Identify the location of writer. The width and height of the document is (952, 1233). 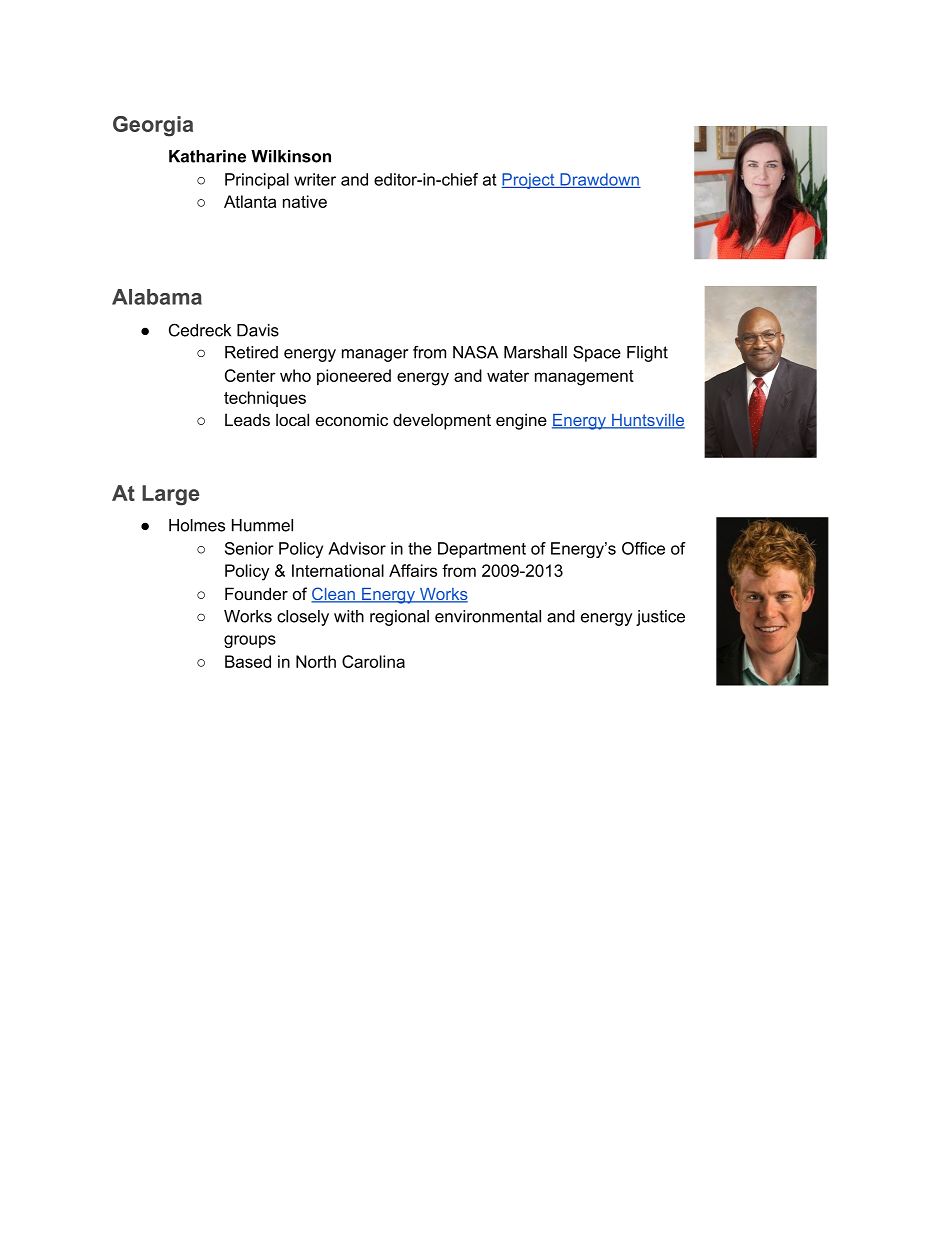
(315, 179).
